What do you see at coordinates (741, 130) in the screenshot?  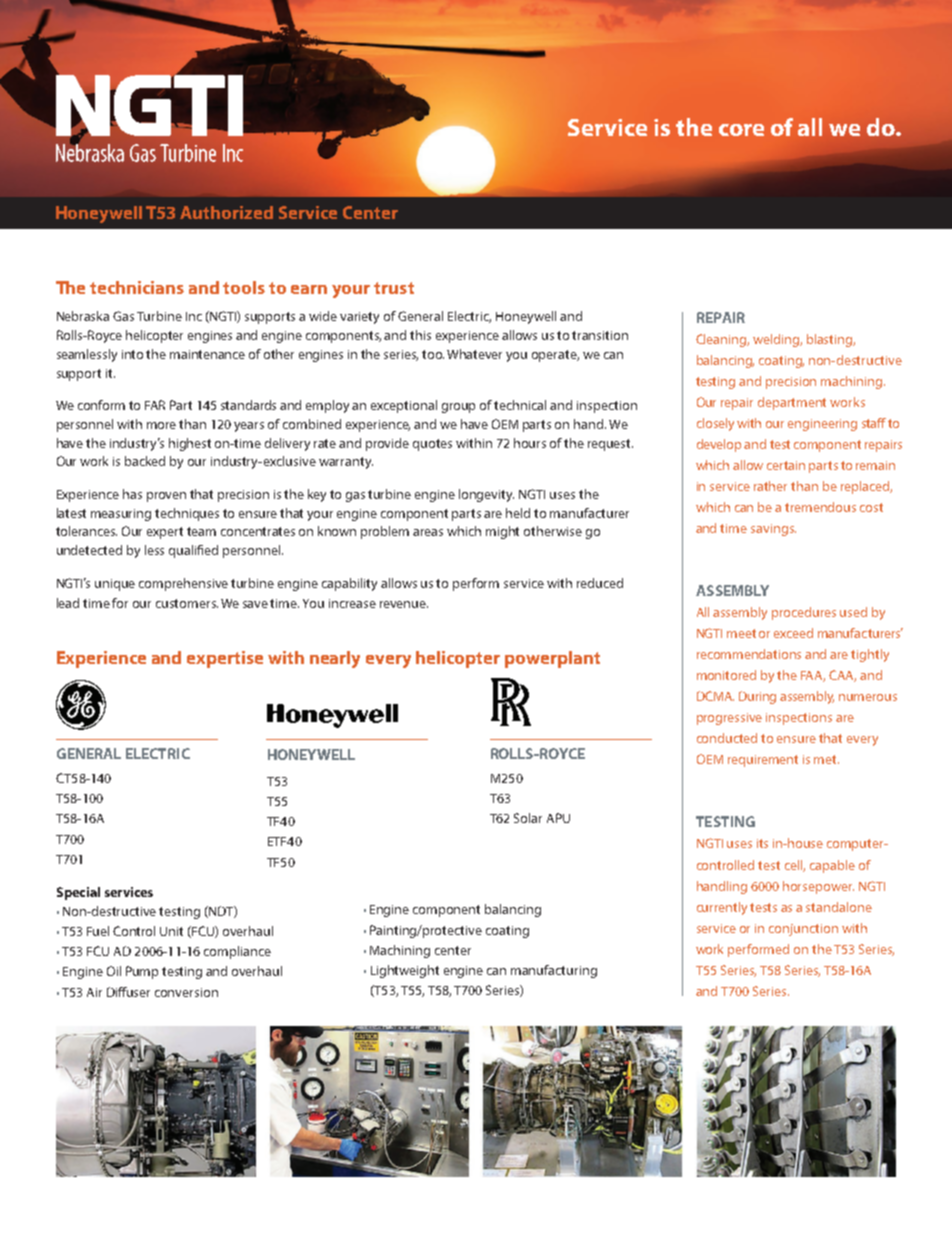 I see `core` at bounding box center [741, 130].
